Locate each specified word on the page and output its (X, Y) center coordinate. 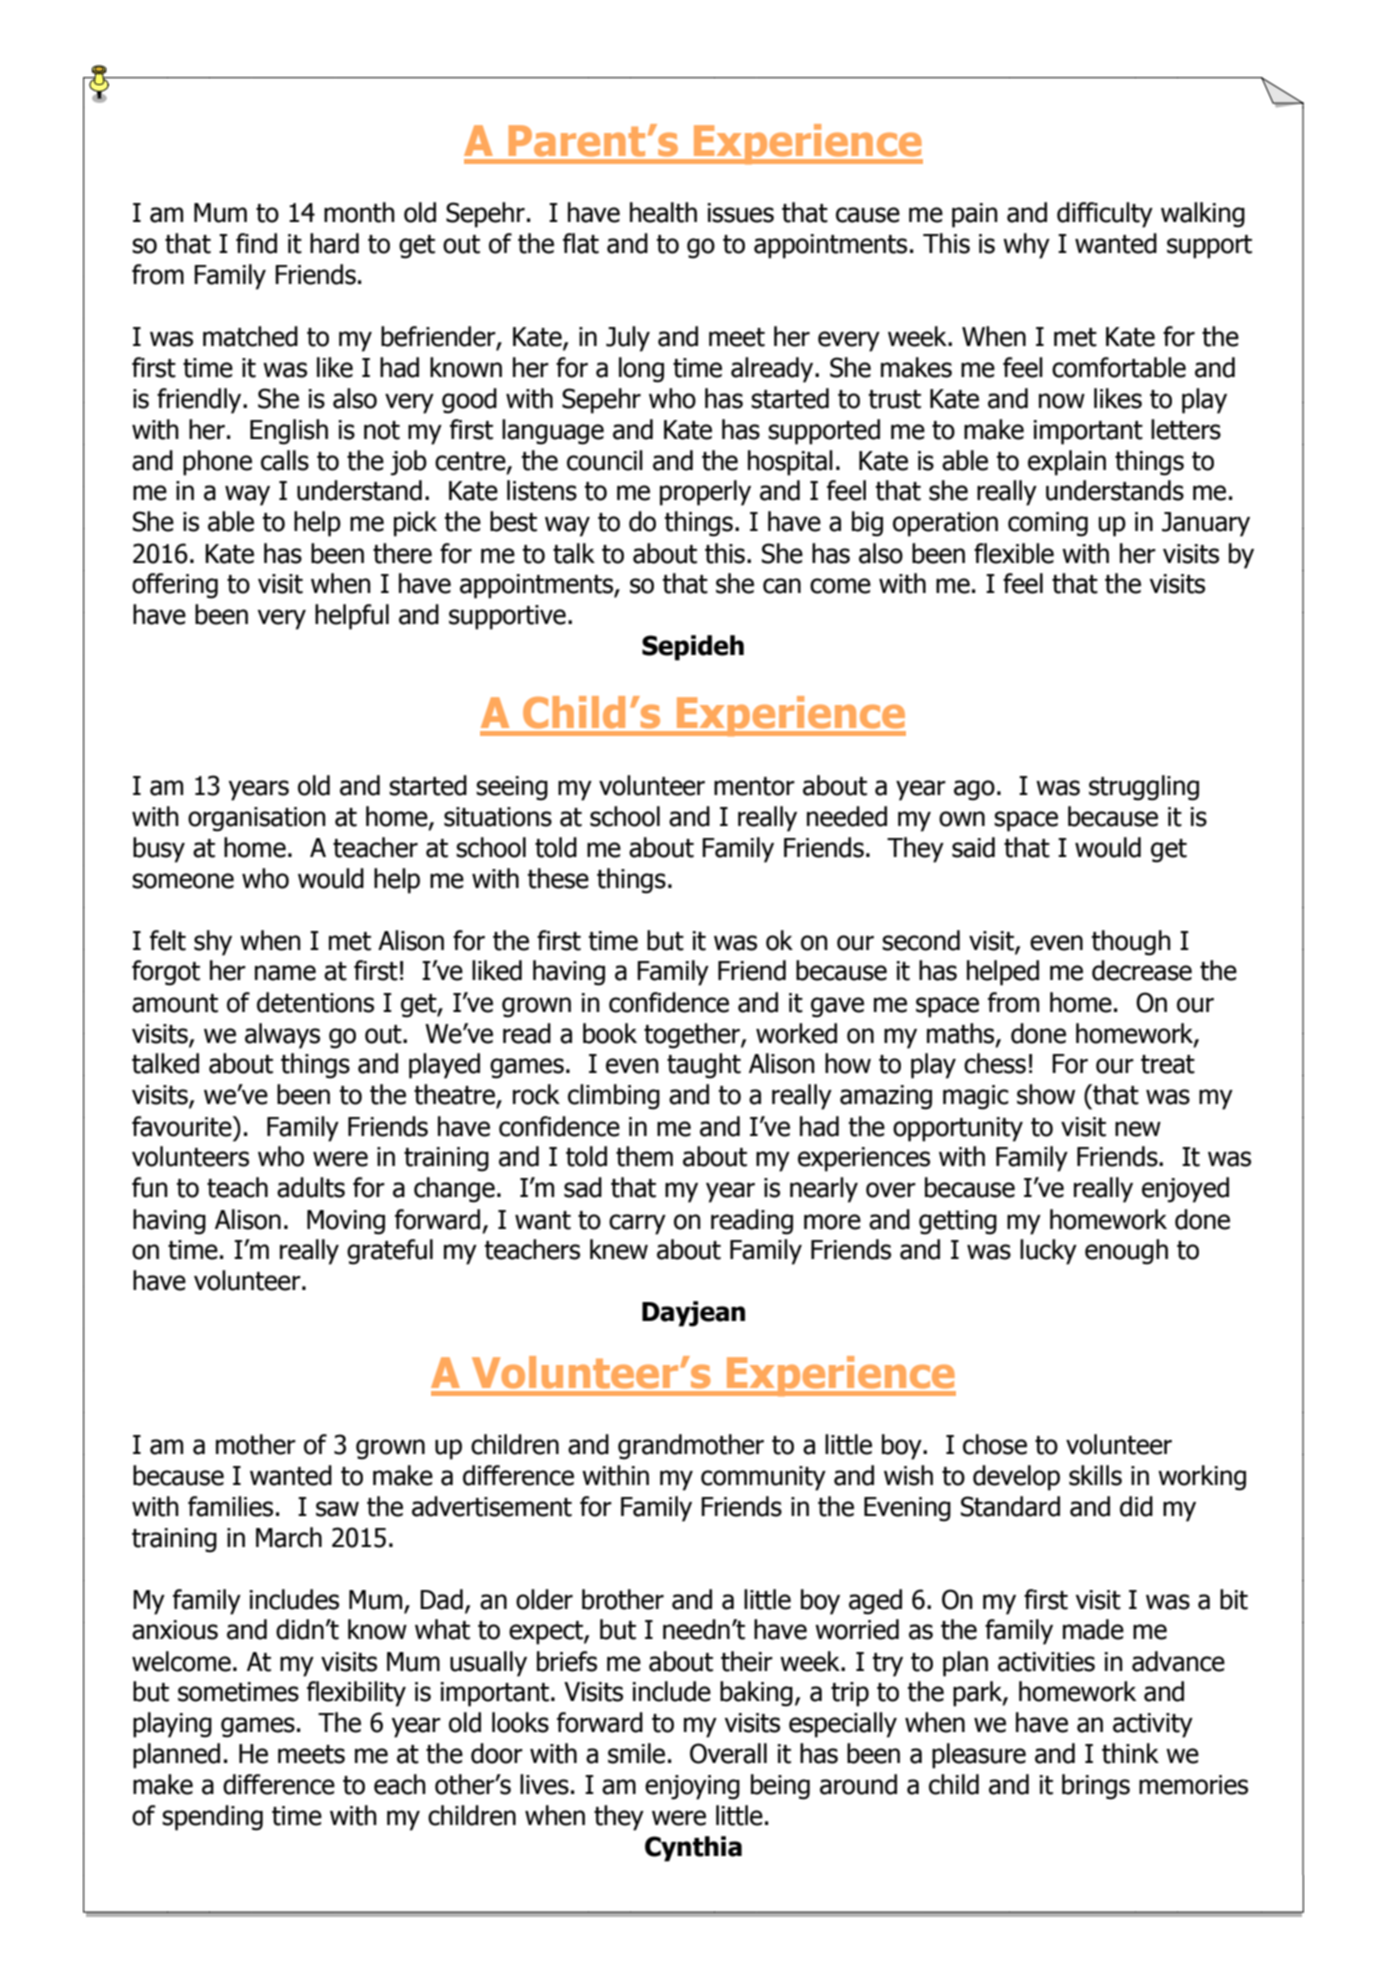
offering (175, 586)
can (782, 586)
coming (1048, 524)
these (558, 878)
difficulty (1105, 215)
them (644, 1156)
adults (311, 1187)
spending (212, 1818)
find (256, 243)
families (230, 1506)
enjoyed (1185, 1190)
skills (1095, 1475)
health (663, 212)
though (1131, 943)
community (763, 1478)
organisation (257, 819)
